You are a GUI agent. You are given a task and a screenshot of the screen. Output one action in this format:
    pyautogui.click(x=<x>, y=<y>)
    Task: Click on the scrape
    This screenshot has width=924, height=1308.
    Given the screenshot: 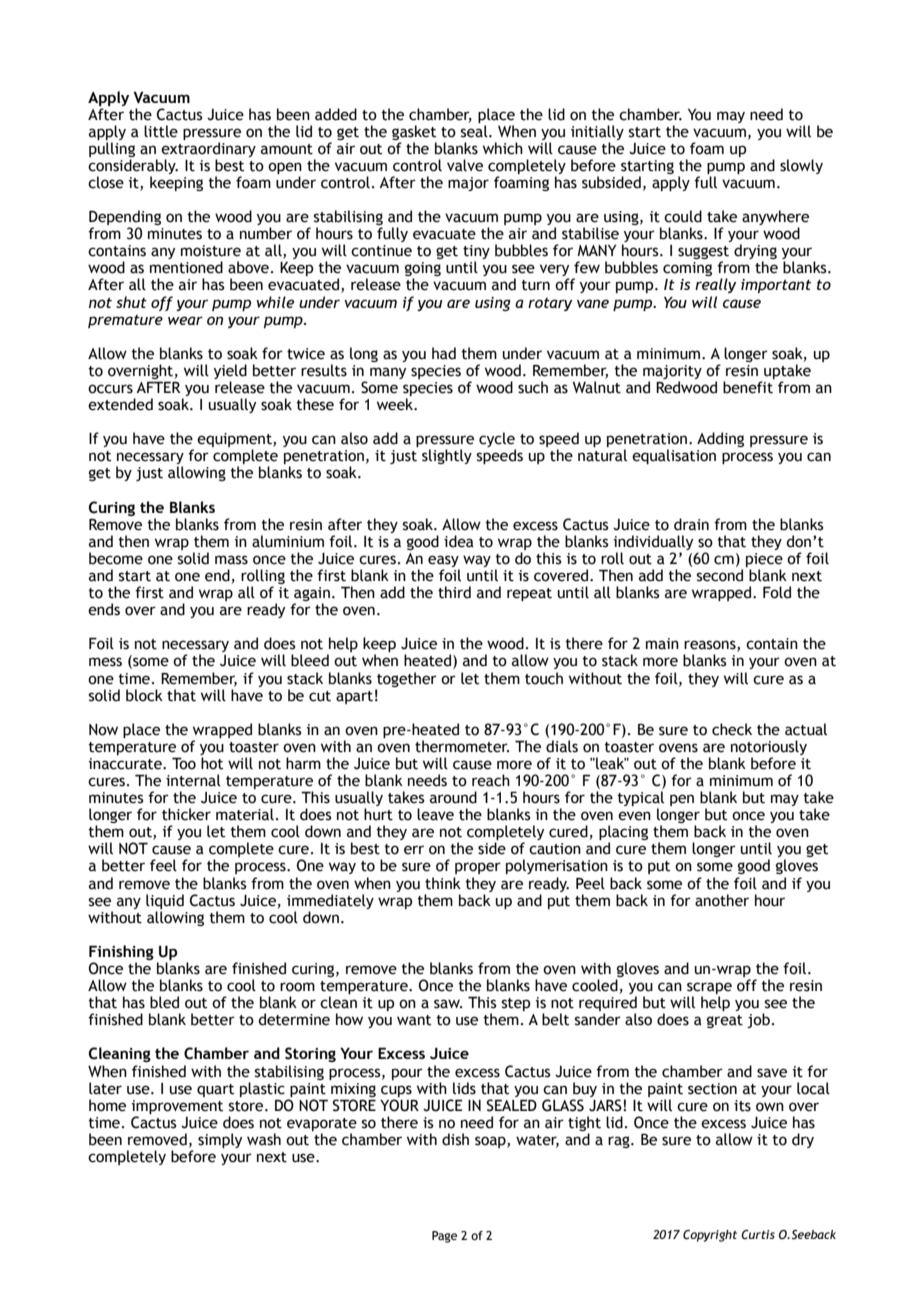 What is the action you would take?
    pyautogui.click(x=709, y=989)
